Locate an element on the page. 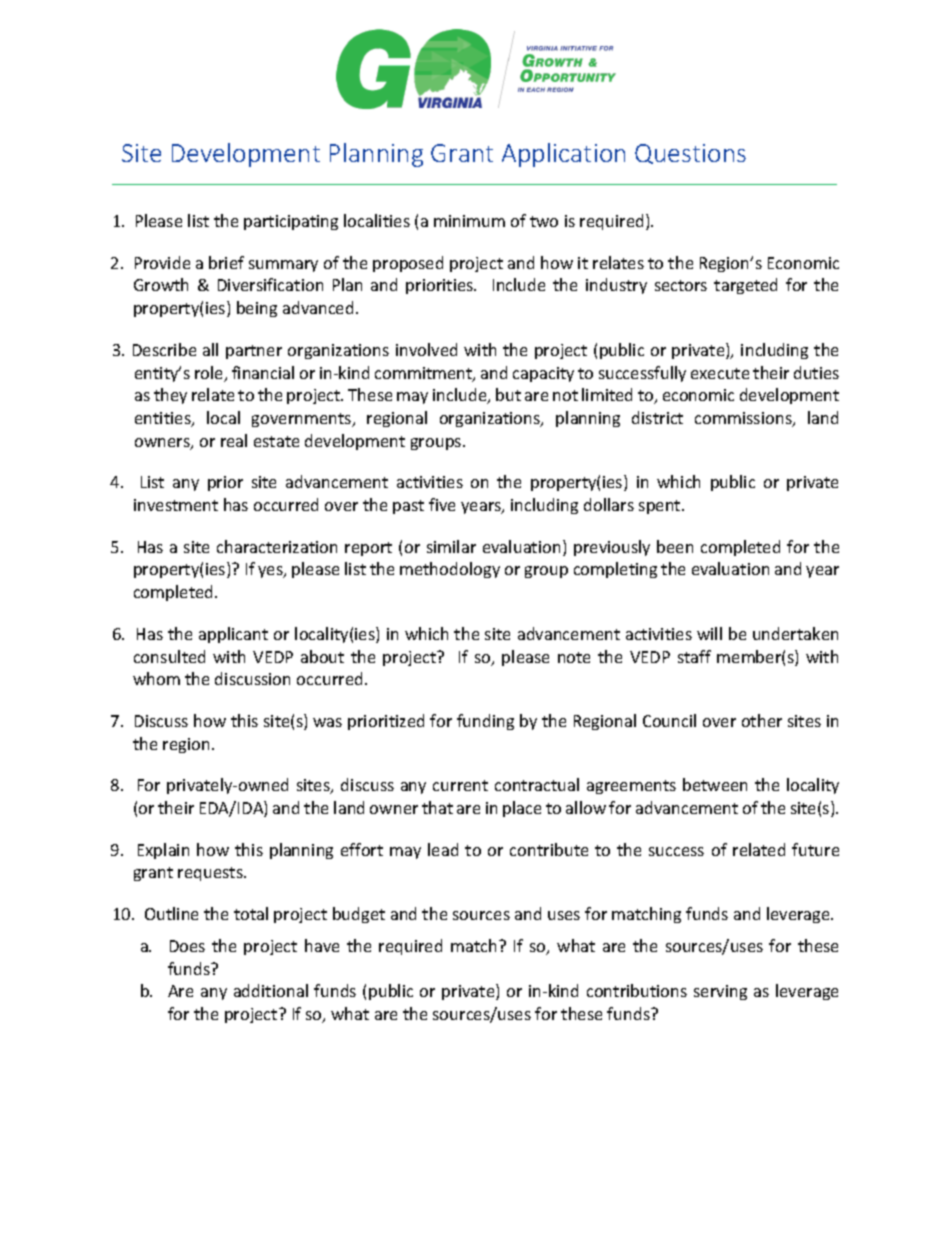 This document has height=1233, width=952. budget is located at coordinates (359, 915).
